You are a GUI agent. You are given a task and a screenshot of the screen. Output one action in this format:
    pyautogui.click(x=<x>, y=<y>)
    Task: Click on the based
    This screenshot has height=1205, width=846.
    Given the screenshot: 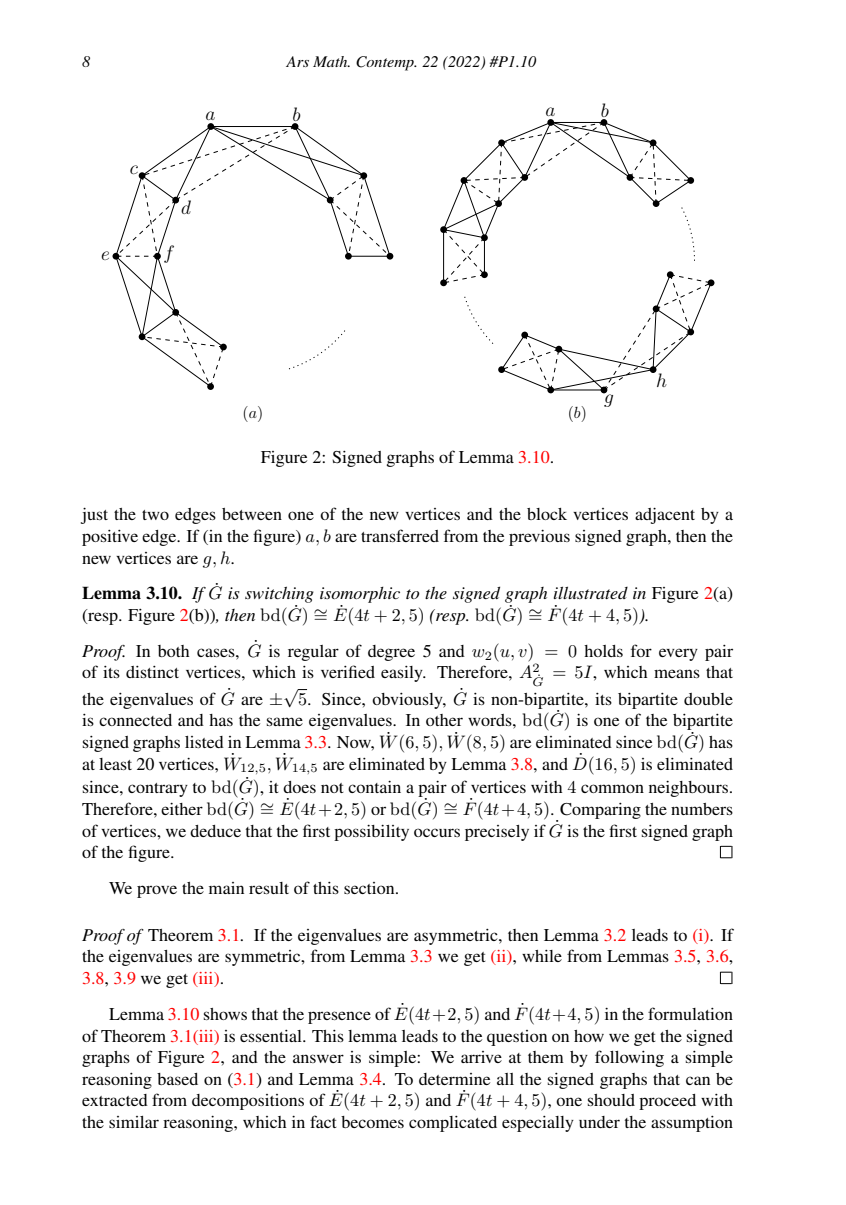 What is the action you would take?
    pyautogui.click(x=177, y=1079)
